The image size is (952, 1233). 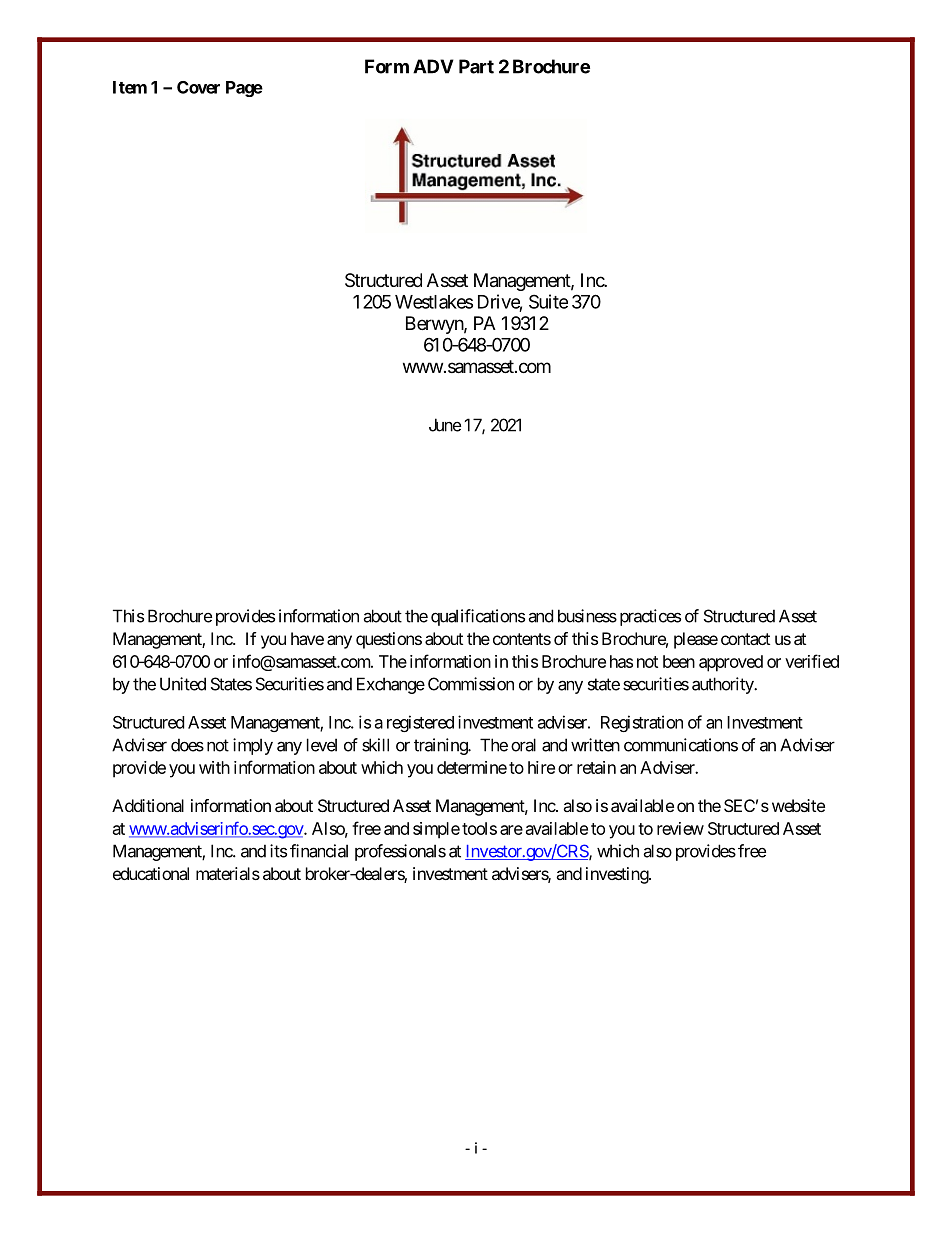 What do you see at coordinates (476, 66) in the screenshot?
I see `Part` at bounding box center [476, 66].
